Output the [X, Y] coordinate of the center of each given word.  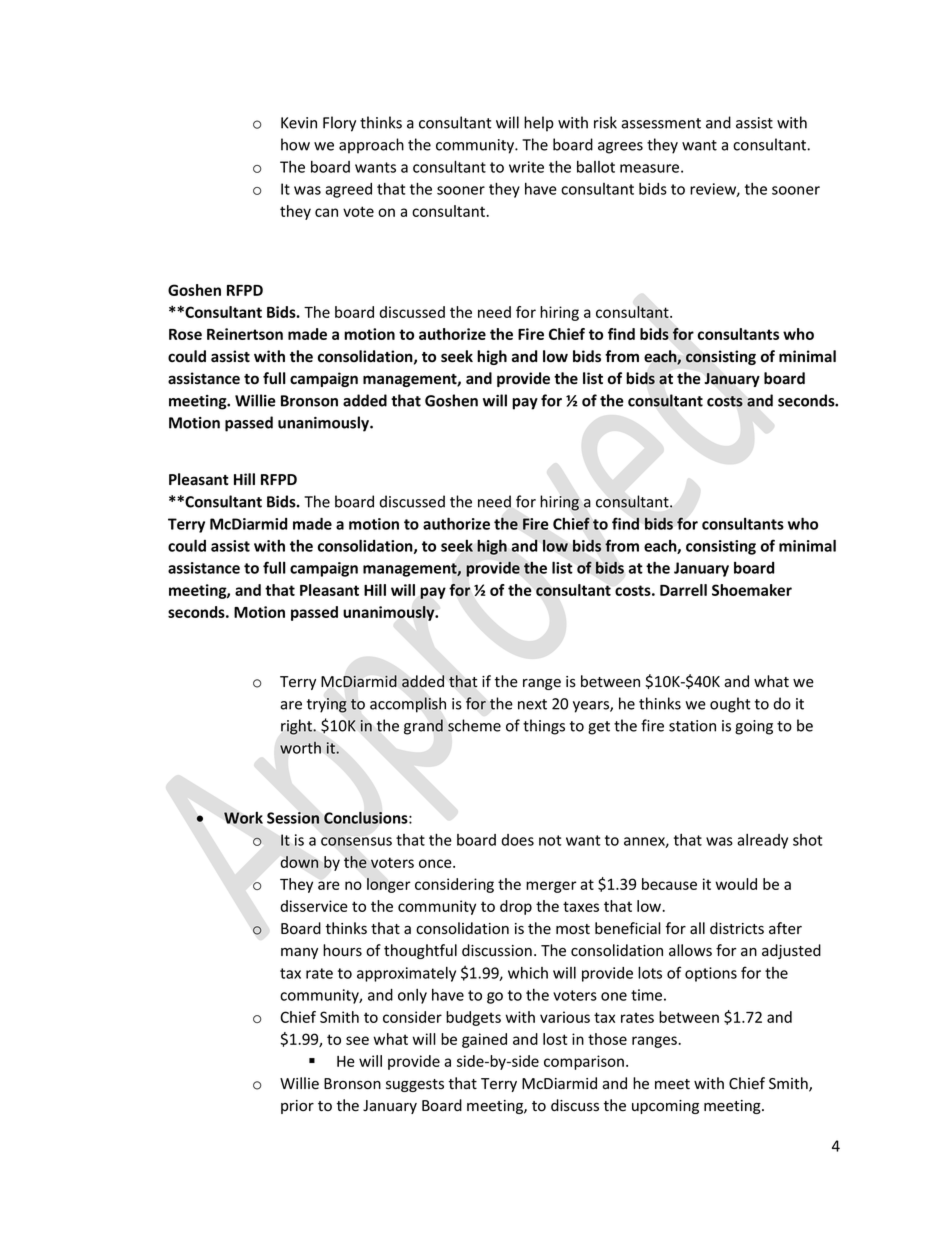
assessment [661, 123]
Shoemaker [752, 590]
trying [327, 705]
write [526, 167]
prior [297, 1107]
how [295, 144]
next [532, 704]
